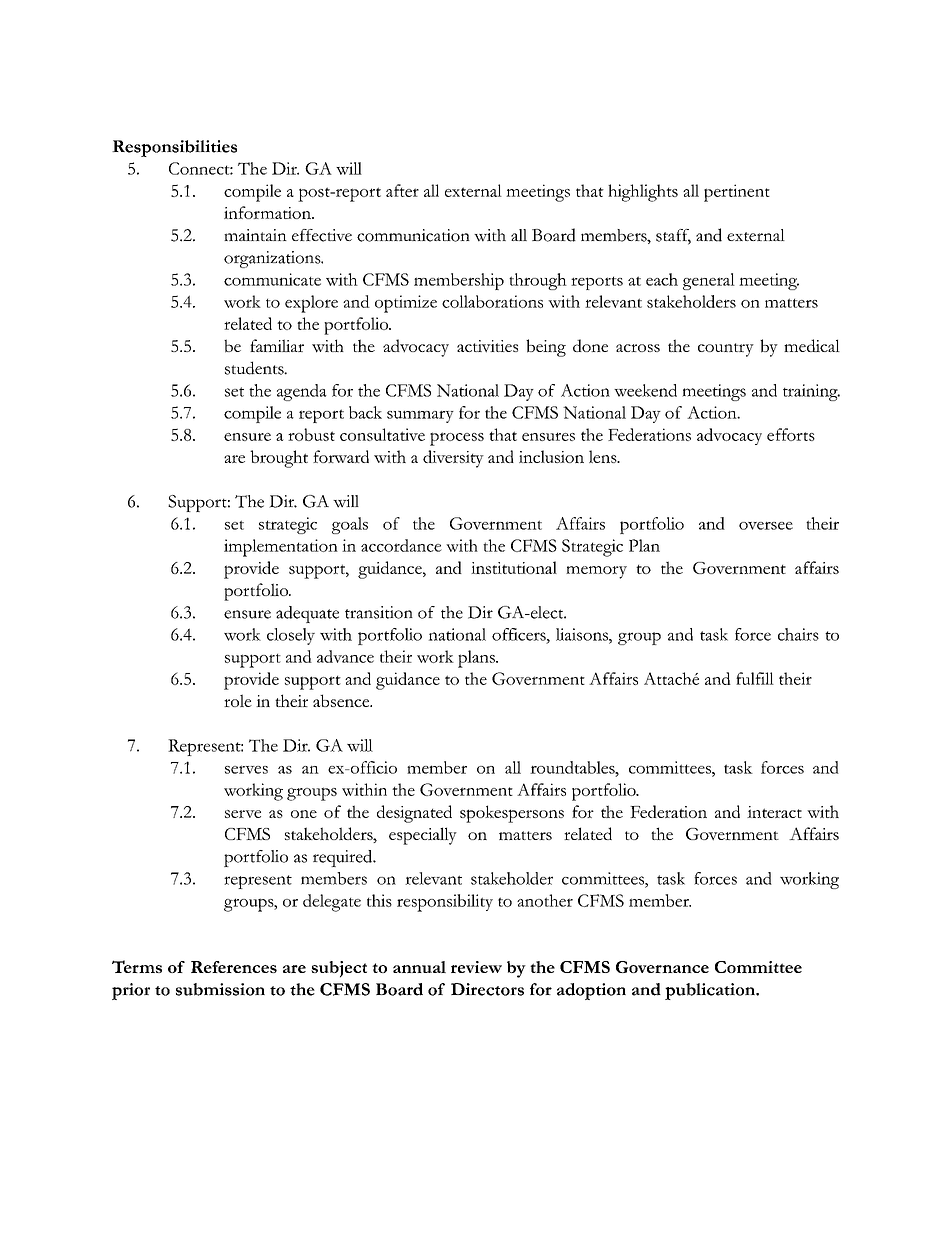  I want to click on efforts, so click(791, 434).
